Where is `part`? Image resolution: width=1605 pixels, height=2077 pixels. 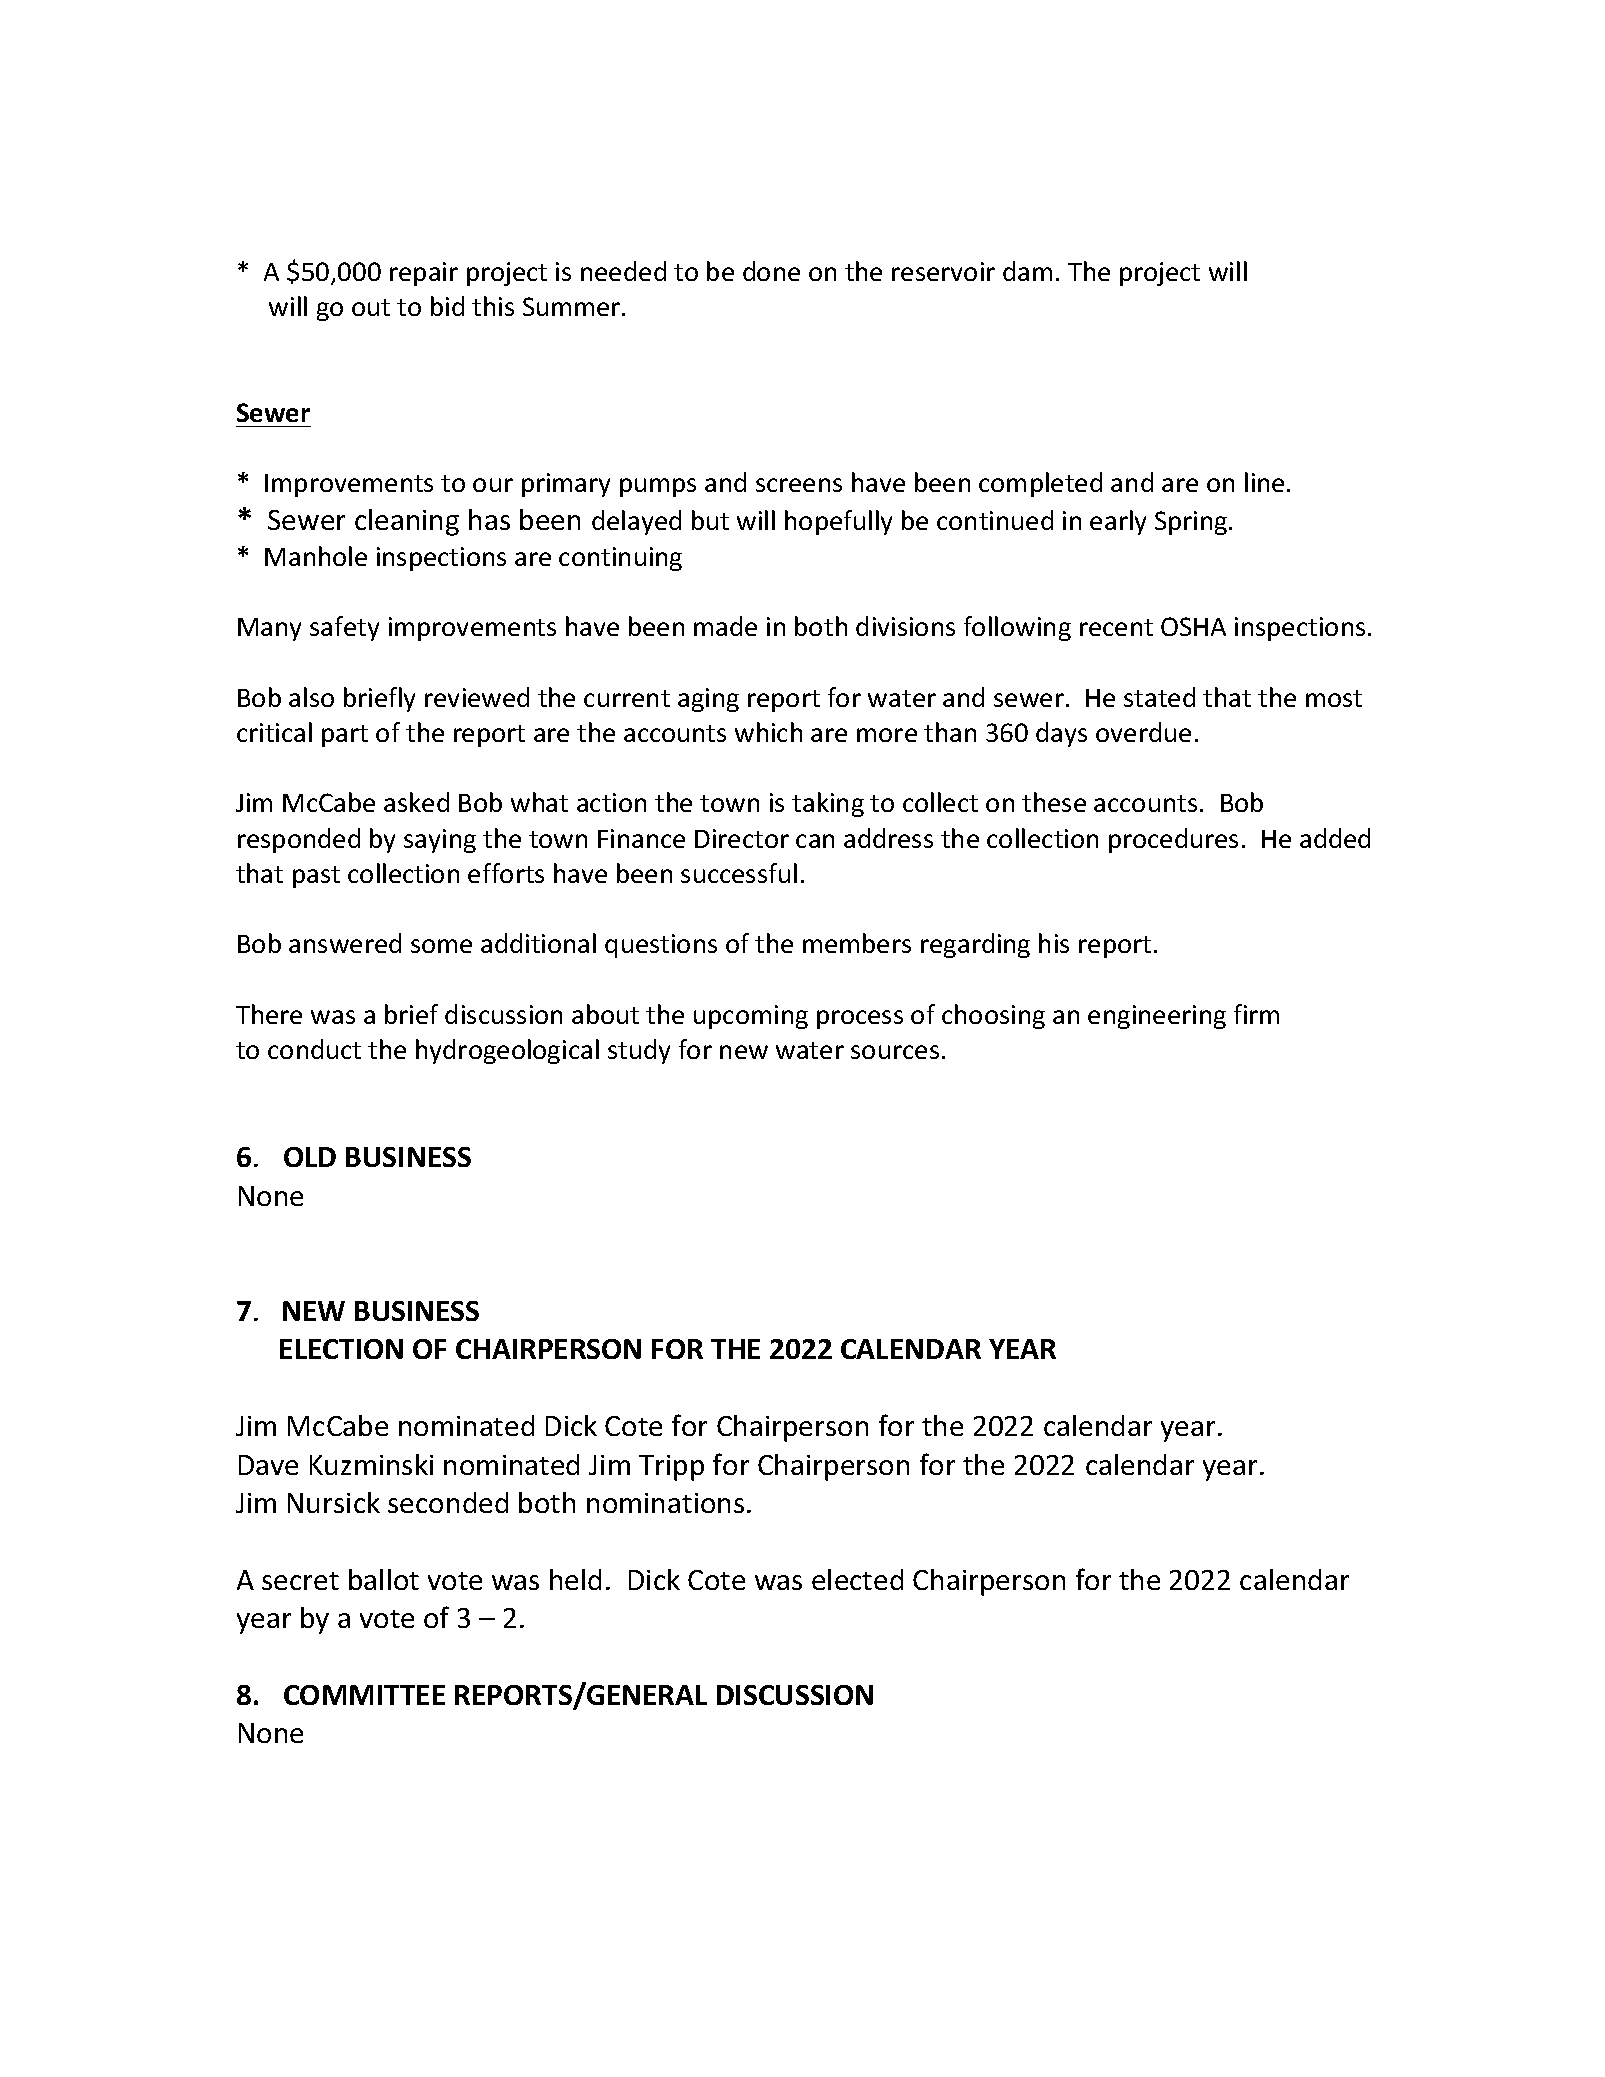
part is located at coordinates (345, 736).
